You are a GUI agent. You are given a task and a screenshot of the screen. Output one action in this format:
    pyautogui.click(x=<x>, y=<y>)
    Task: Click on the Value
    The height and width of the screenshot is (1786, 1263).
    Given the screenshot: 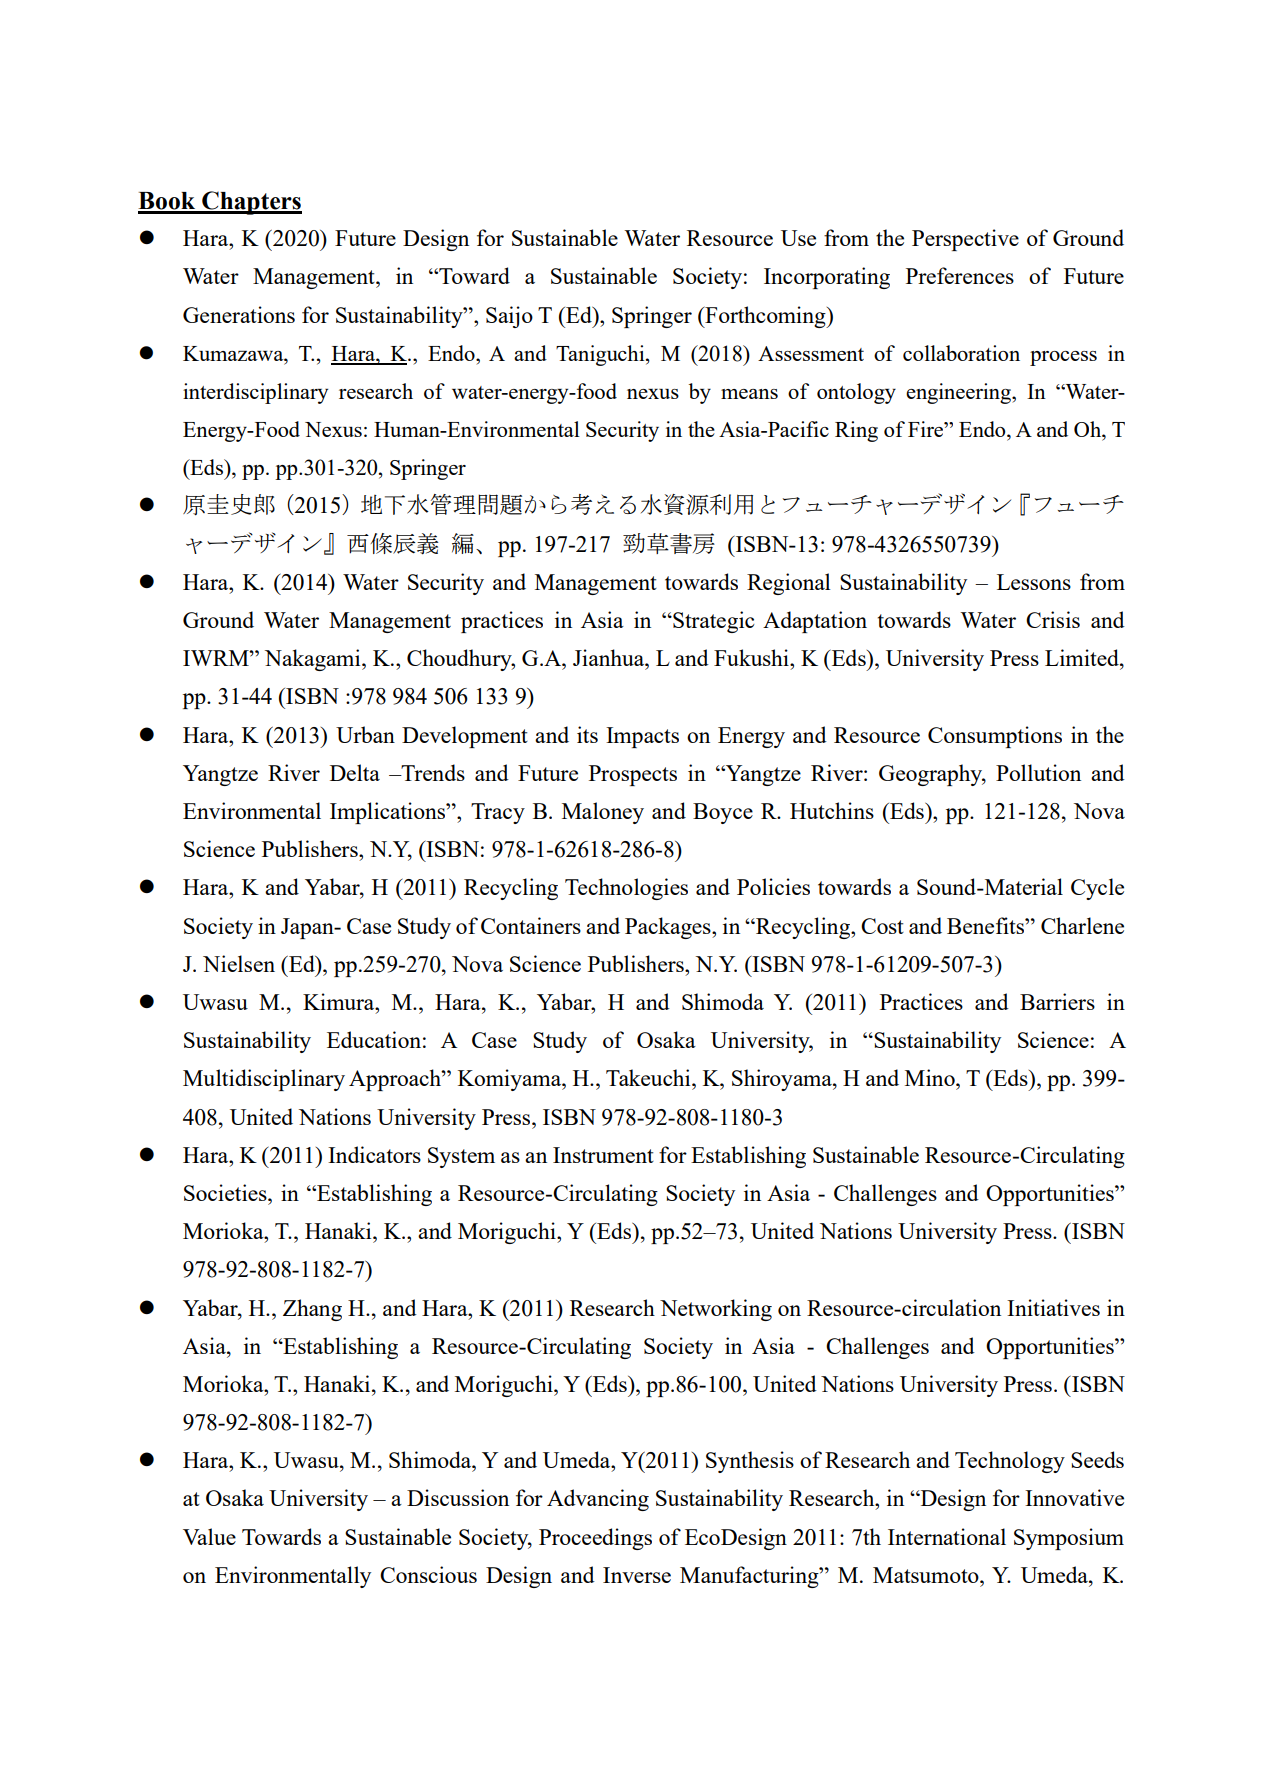 What is the action you would take?
    pyautogui.click(x=209, y=1536)
